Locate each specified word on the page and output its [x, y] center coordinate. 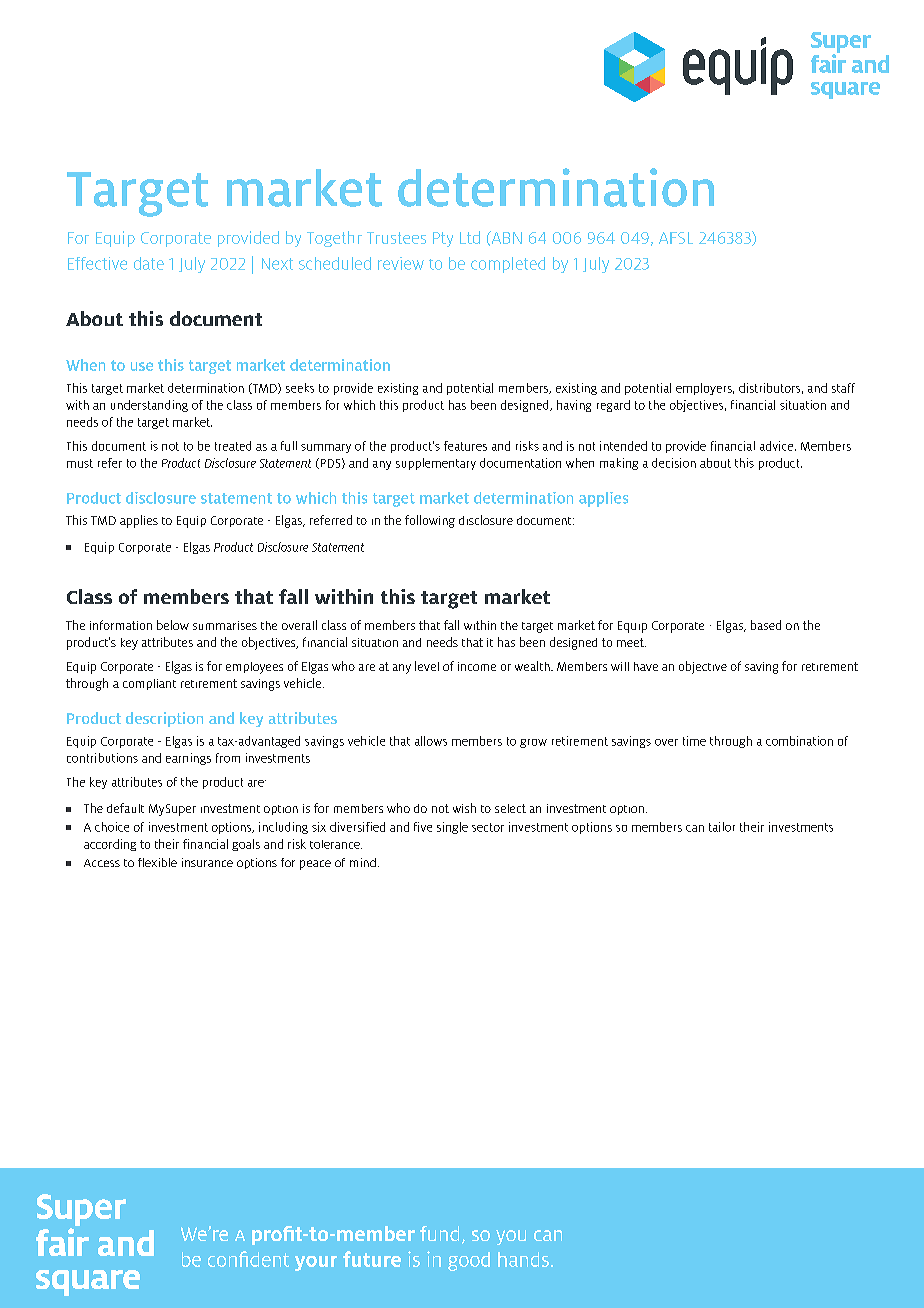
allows [431, 741]
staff [843, 388]
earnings [188, 759]
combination [799, 741]
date [149, 263]
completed [508, 265]
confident [248, 1259]
